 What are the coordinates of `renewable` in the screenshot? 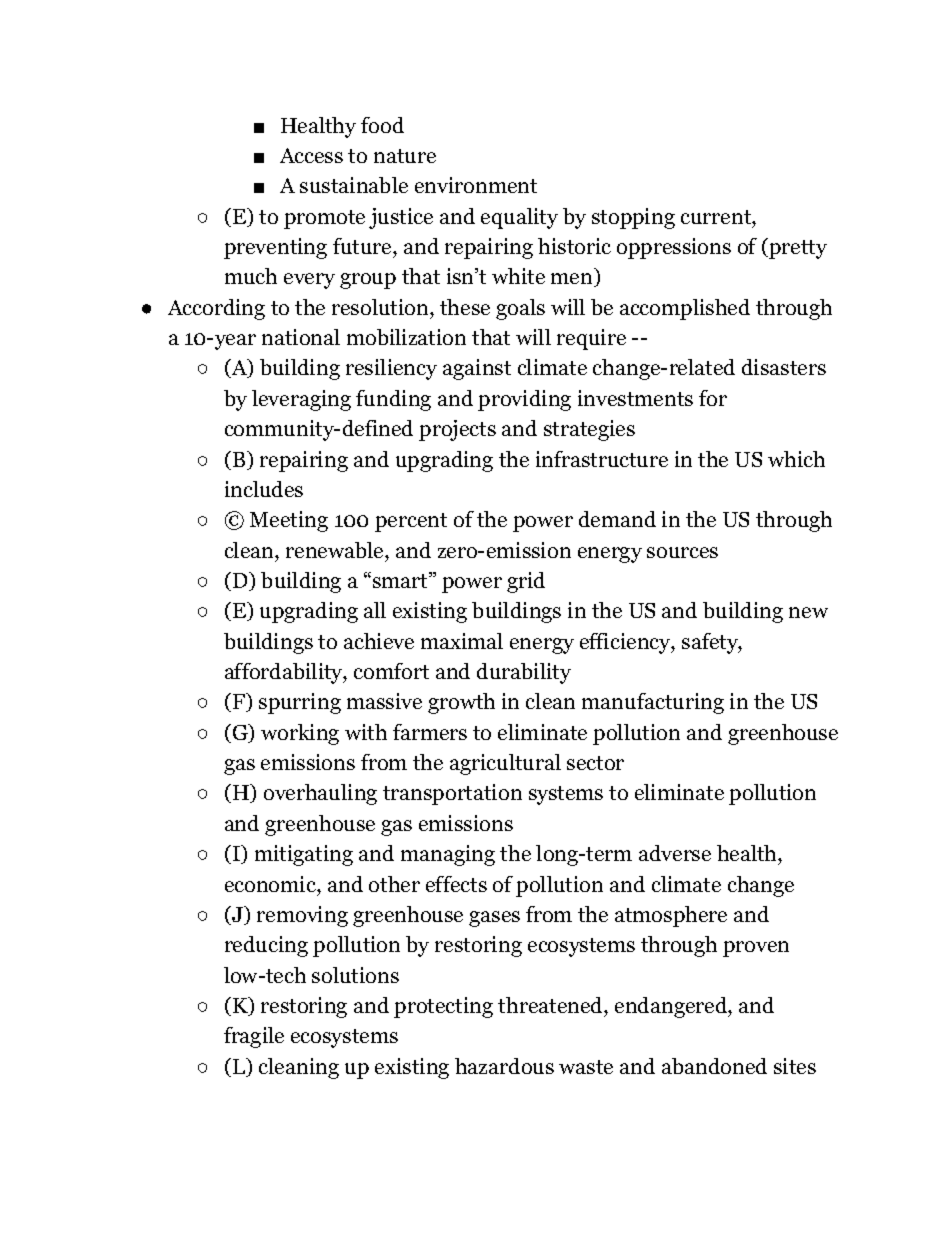 It's located at (336, 550).
